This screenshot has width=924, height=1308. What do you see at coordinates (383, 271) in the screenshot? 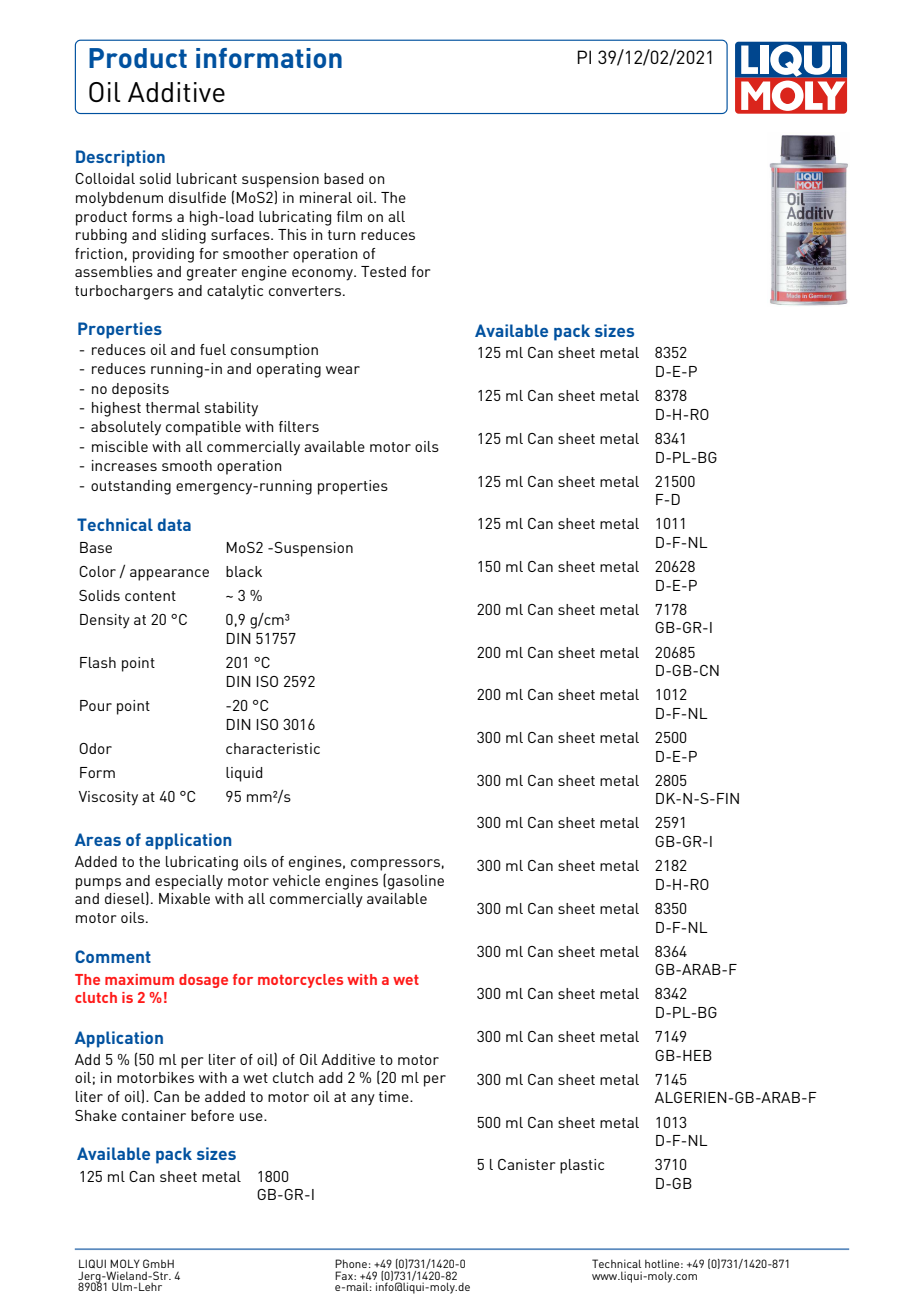
I see `Tested` at bounding box center [383, 271].
